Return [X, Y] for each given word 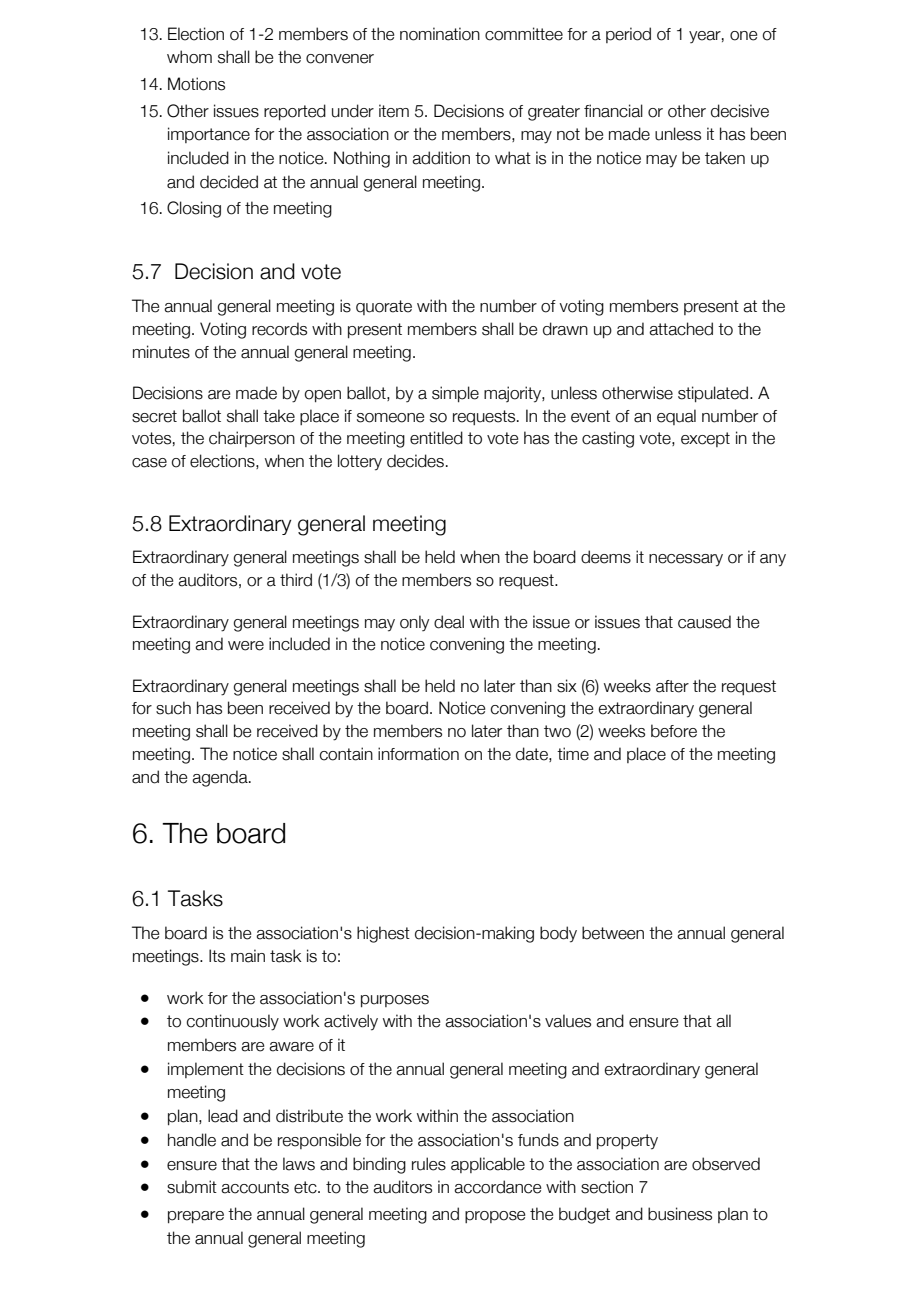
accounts [255, 1187]
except [705, 439]
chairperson [252, 439]
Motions [196, 84]
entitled [436, 438]
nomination [440, 34]
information [418, 754]
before [674, 731]
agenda [221, 778]
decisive [740, 111]
